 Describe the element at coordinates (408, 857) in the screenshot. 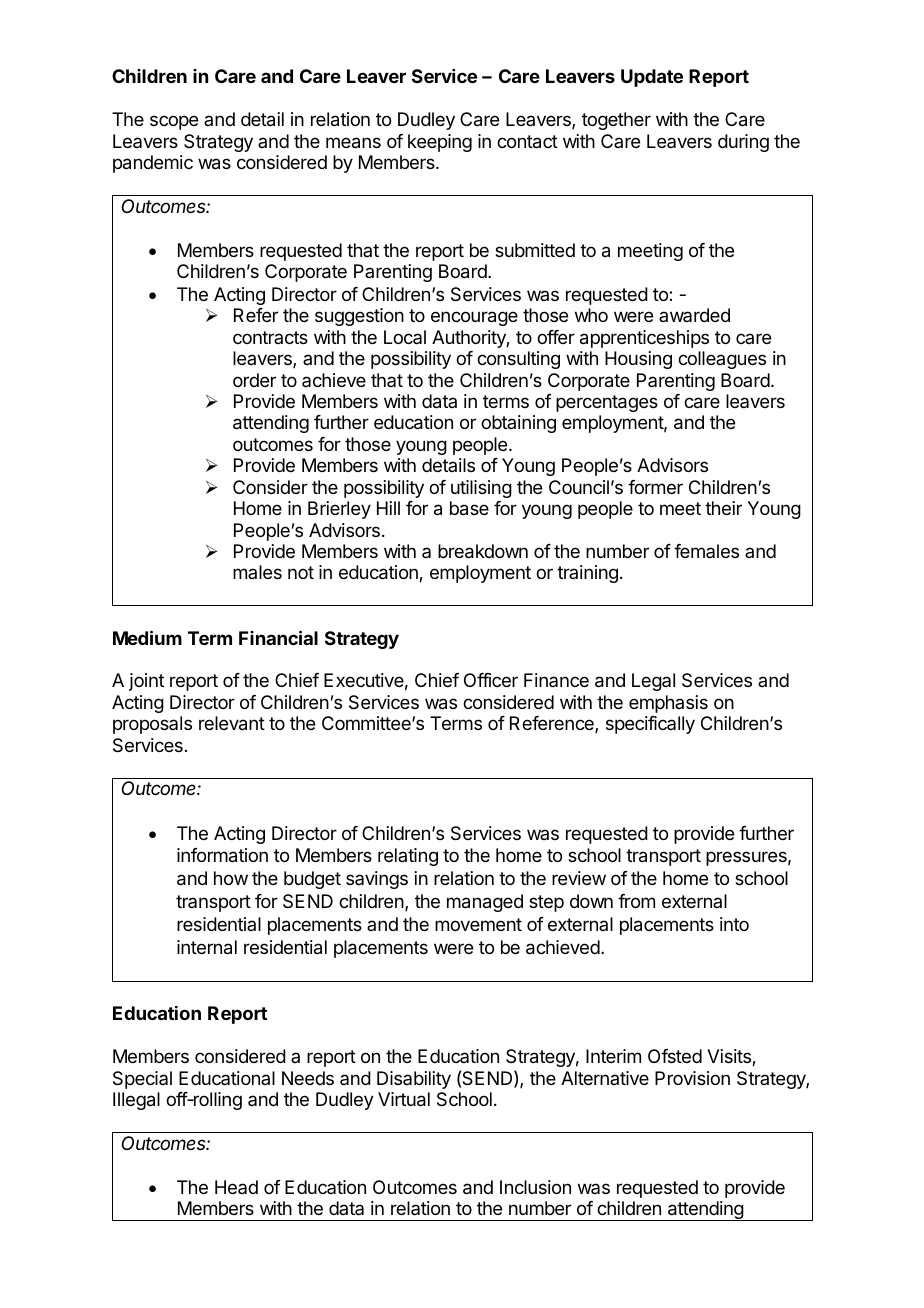

I see `relating` at that location.
